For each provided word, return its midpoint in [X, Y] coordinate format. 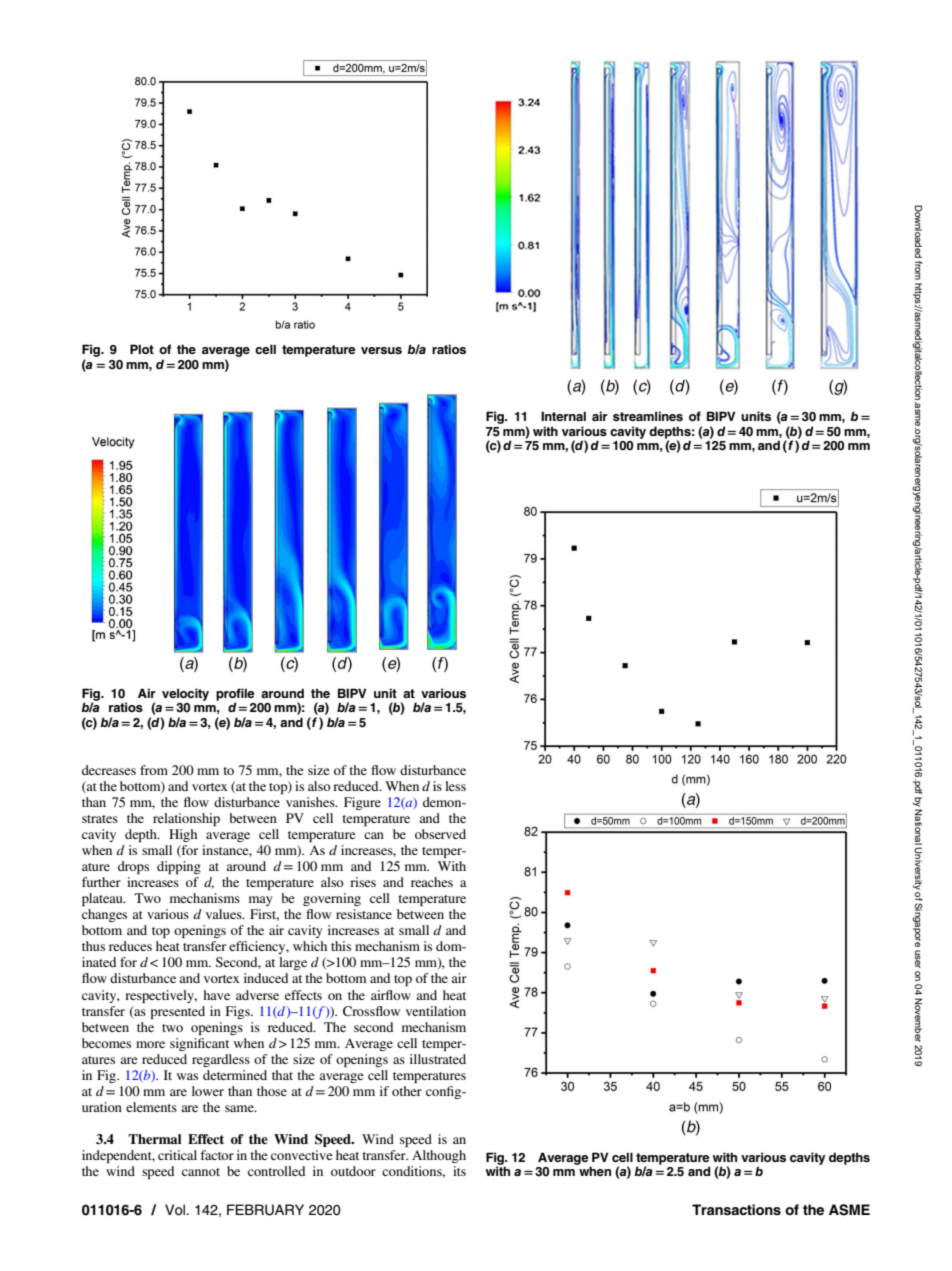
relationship [186, 819]
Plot [142, 349]
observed [440, 834]
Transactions [736, 1210]
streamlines [648, 416]
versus [381, 350]
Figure [362, 803]
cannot [201, 1172]
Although [439, 1156]
